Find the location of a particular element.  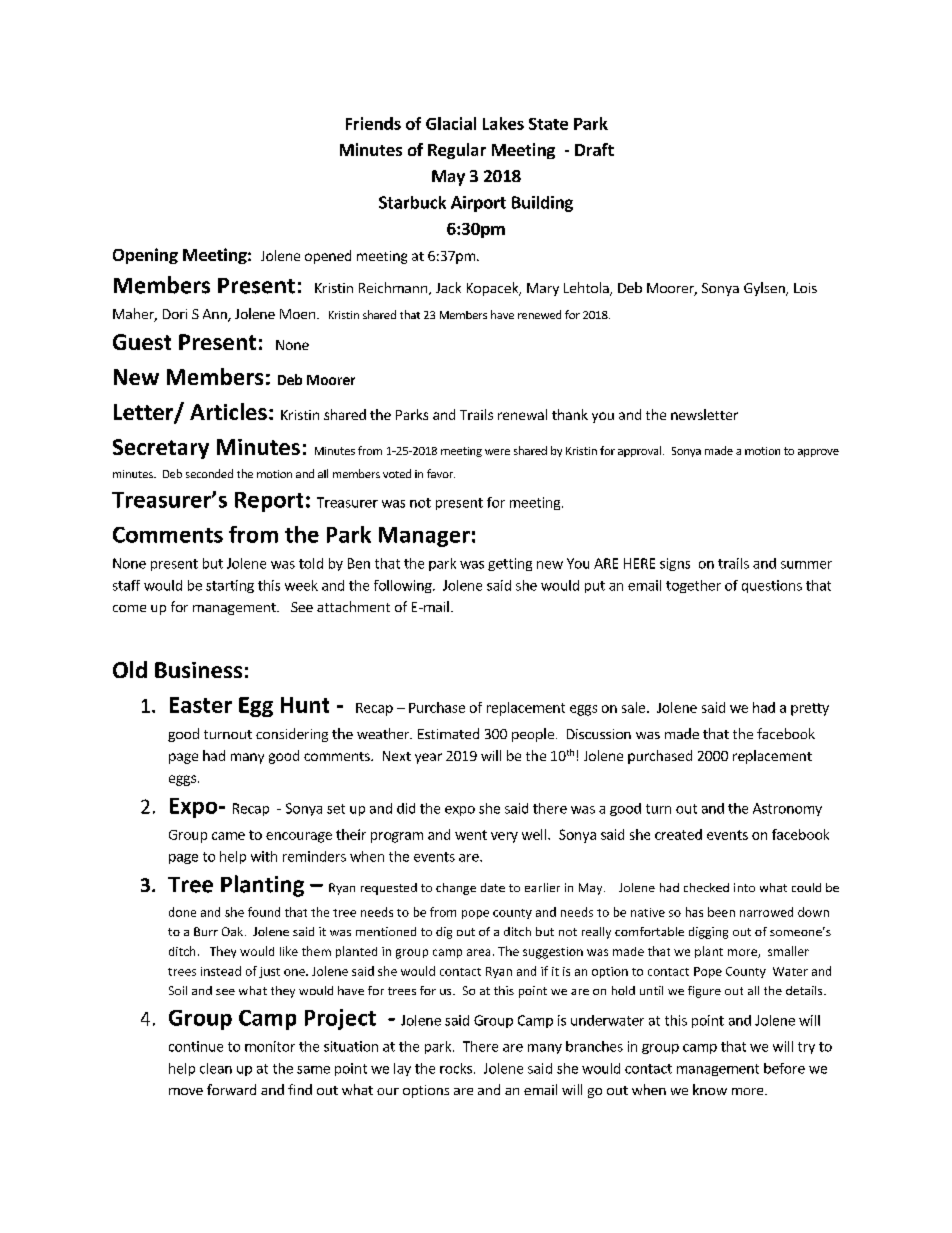

renewal is located at coordinates (522, 414).
